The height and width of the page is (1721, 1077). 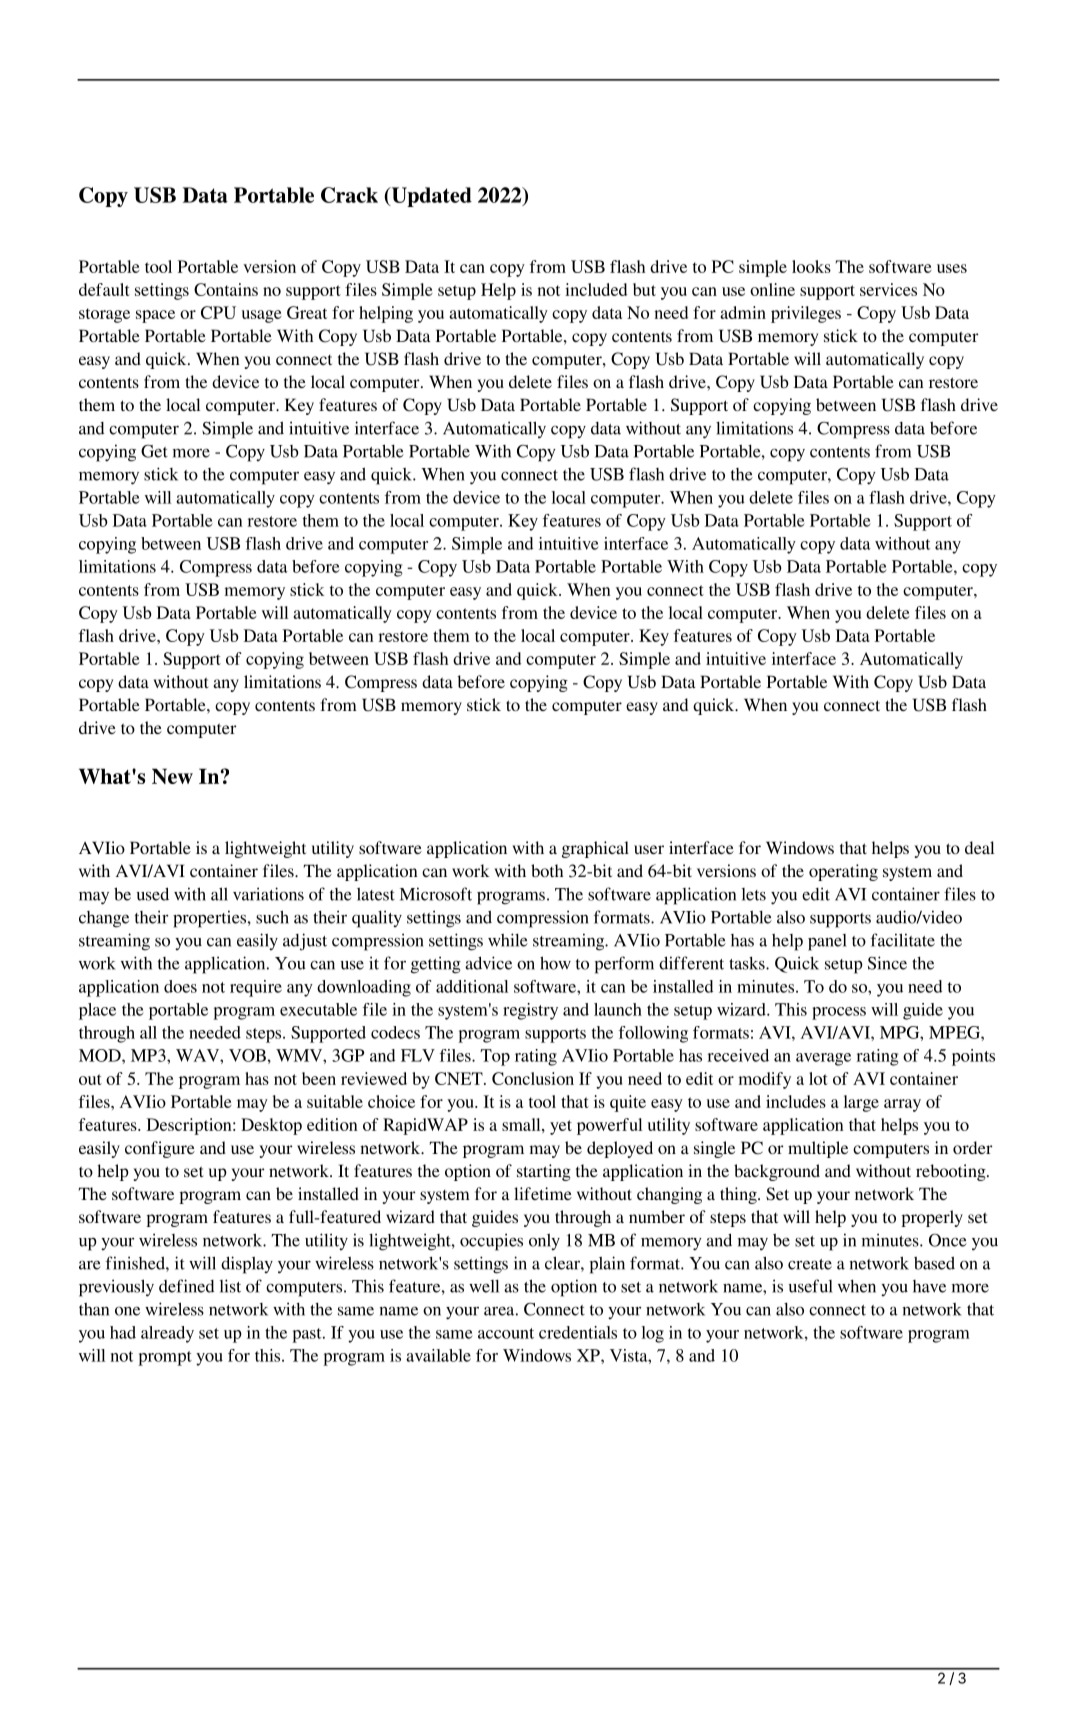 What do you see at coordinates (596, 289) in the page?
I see `included` at bounding box center [596, 289].
